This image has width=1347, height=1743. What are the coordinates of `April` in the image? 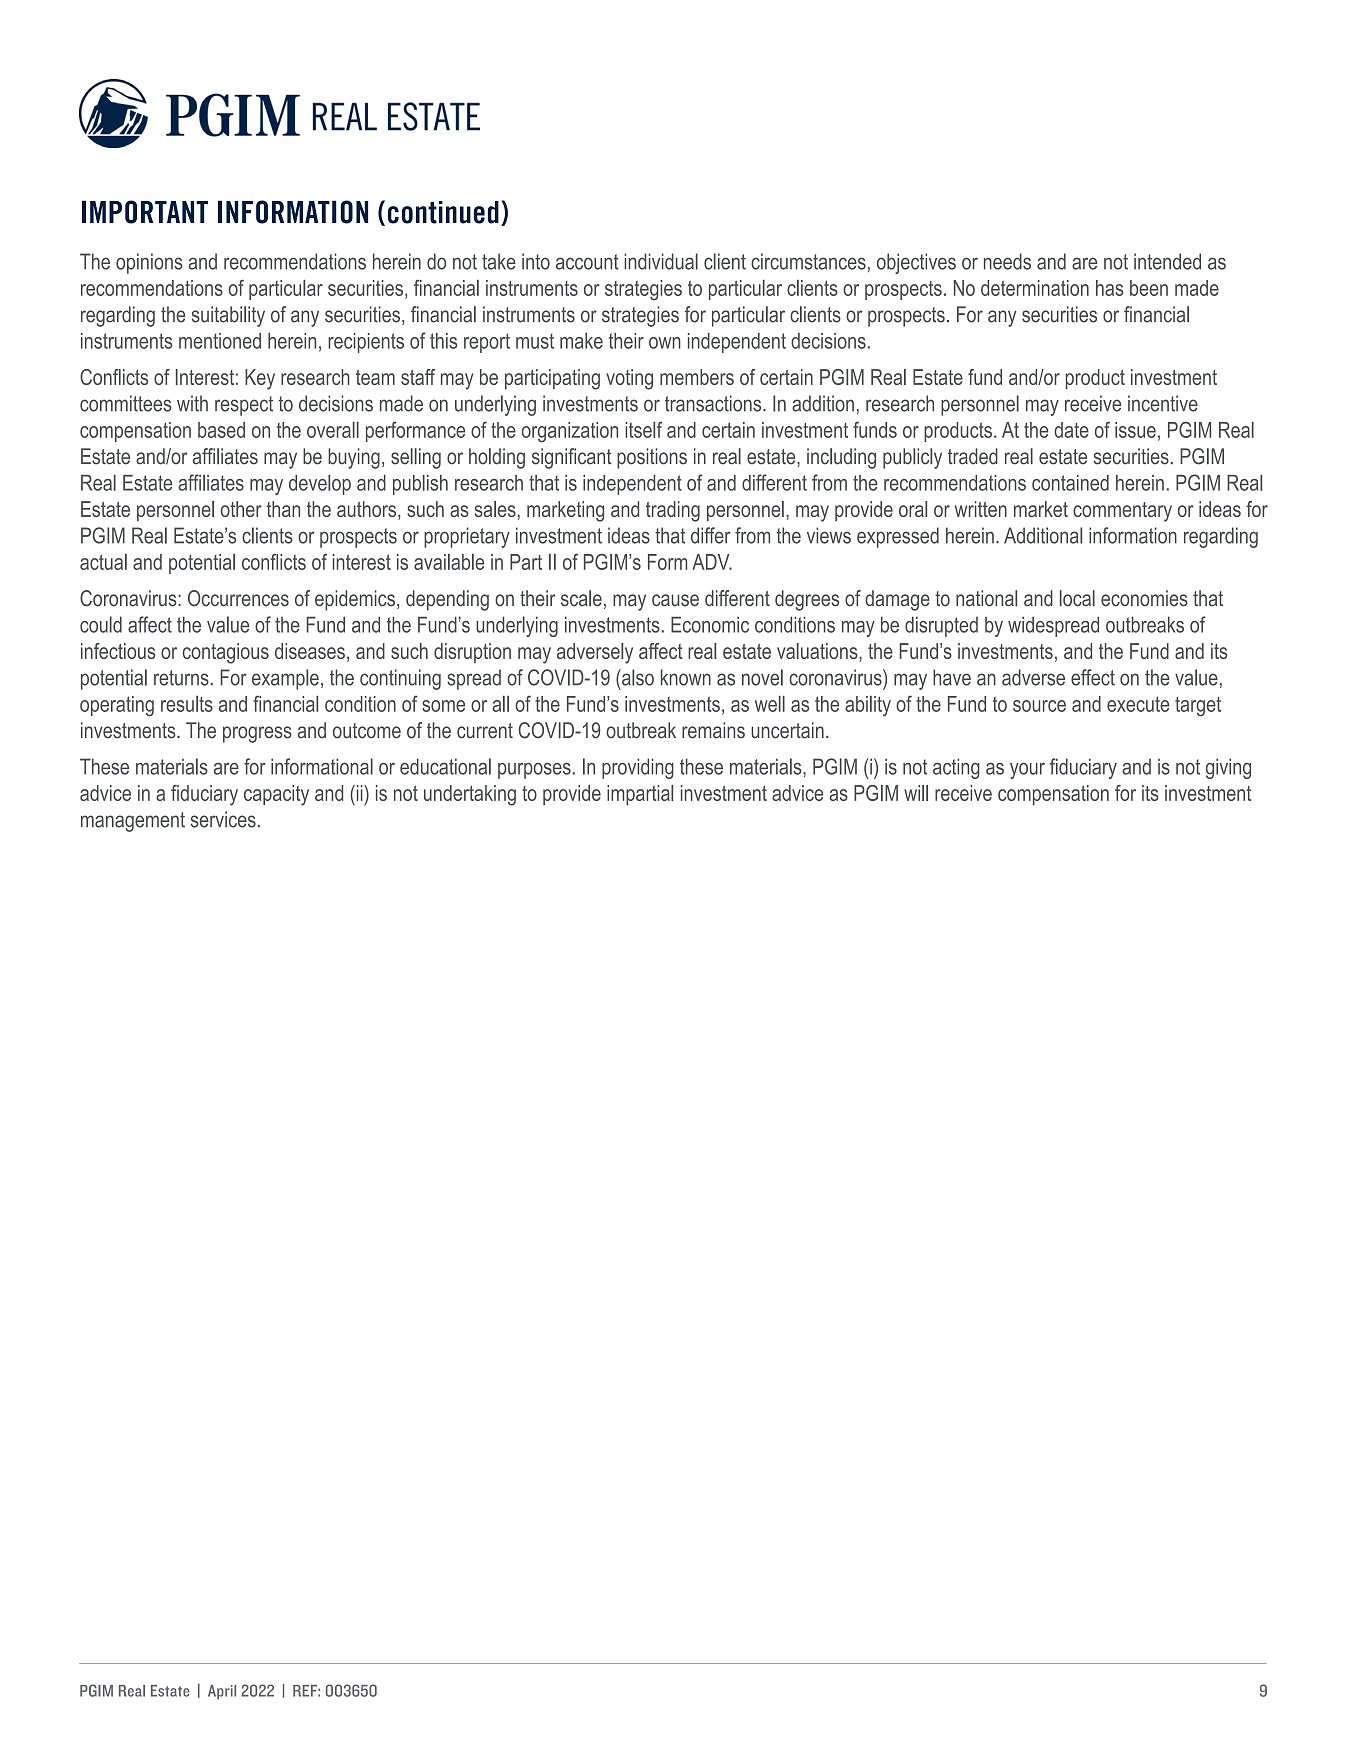 It's located at (222, 1692).
